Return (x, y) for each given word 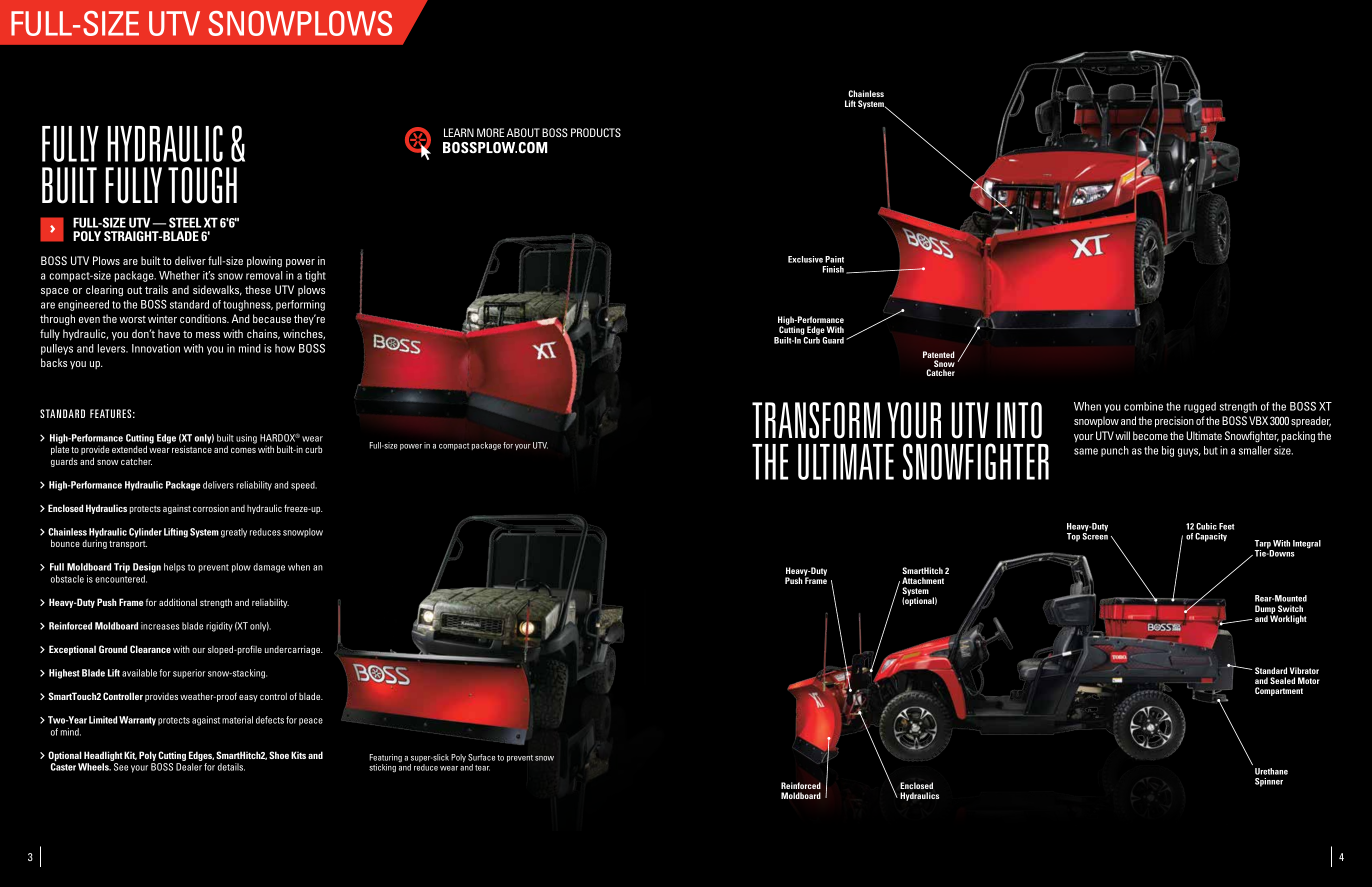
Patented (938, 356)
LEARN (459, 132)
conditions (204, 318)
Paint (834, 259)
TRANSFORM (816, 420)
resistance (192, 449)
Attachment (923, 580)
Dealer (189, 767)
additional (178, 602)
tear (482, 768)
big (1168, 451)
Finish (833, 269)
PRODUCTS (596, 132)
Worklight (1288, 618)
